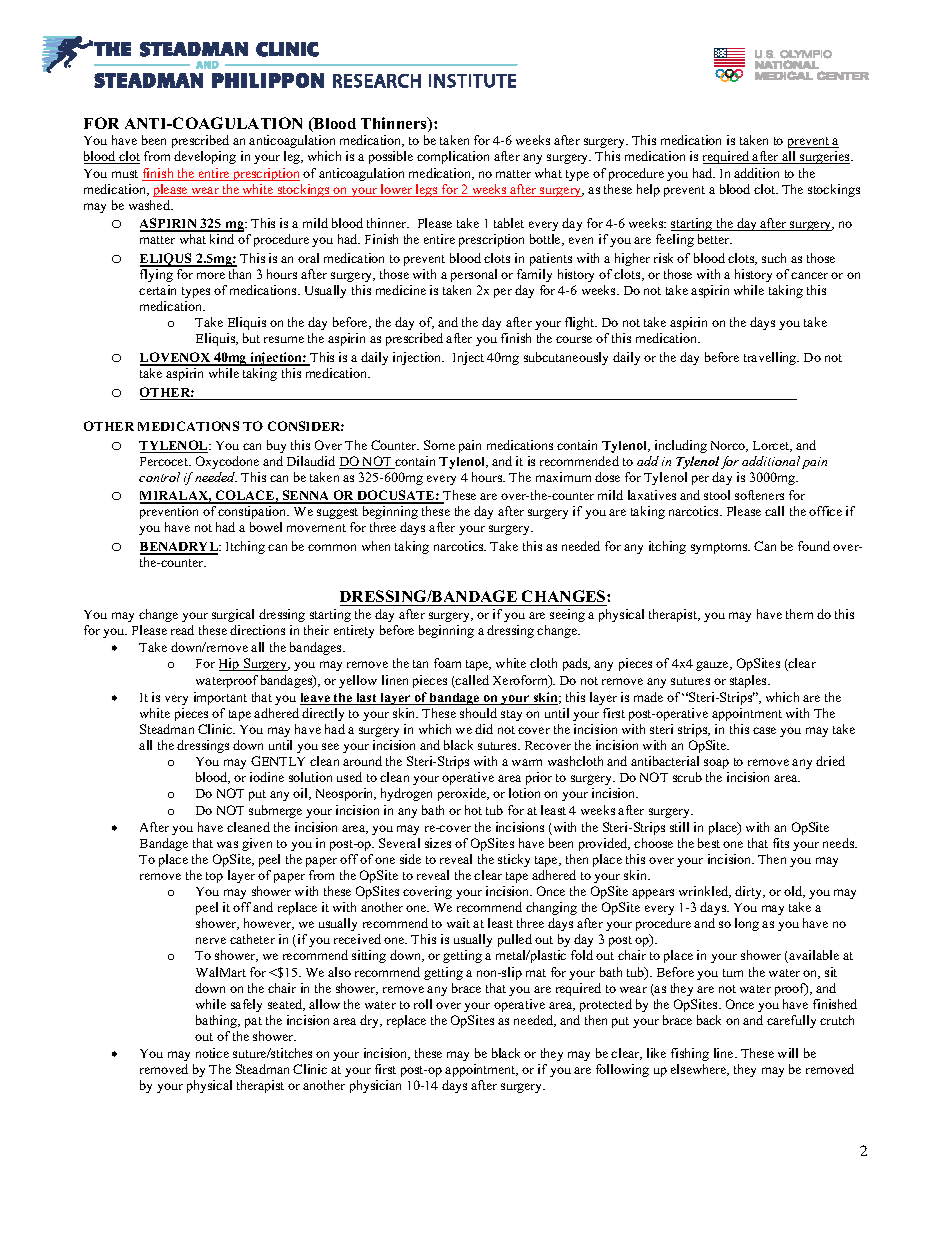 The image size is (952, 1233). What do you see at coordinates (514, 860) in the screenshot?
I see `sticky` at bounding box center [514, 860].
